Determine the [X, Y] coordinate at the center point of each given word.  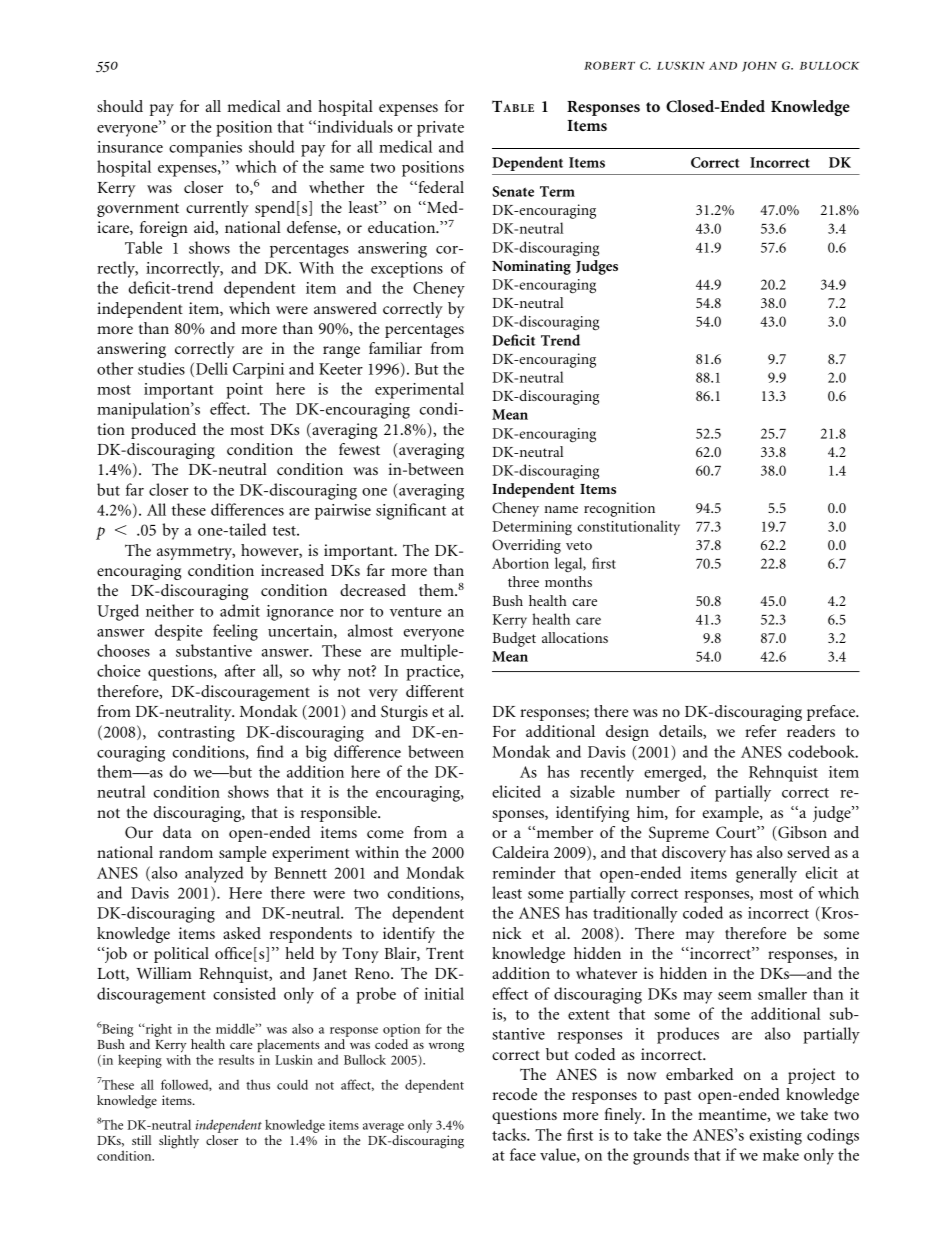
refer [761, 731]
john [759, 66]
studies [161, 368]
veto [579, 545]
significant [411, 511]
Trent [445, 953]
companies [205, 149]
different [435, 691]
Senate [513, 191]
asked [242, 933]
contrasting [196, 734]
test [285, 531]
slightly [179, 1142]
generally [766, 874]
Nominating [531, 267]
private [440, 129]
